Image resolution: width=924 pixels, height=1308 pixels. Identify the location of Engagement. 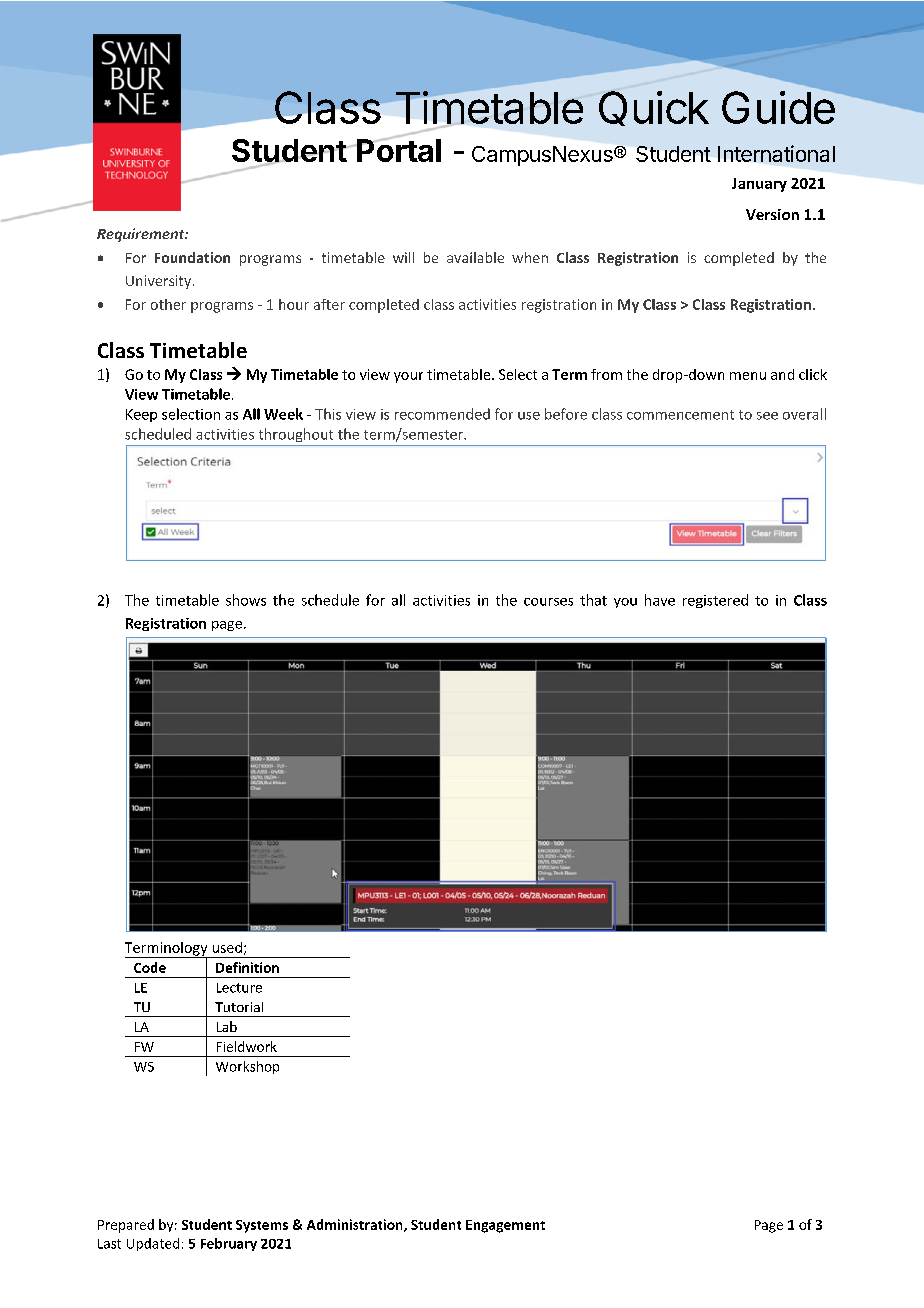
(505, 1226).
